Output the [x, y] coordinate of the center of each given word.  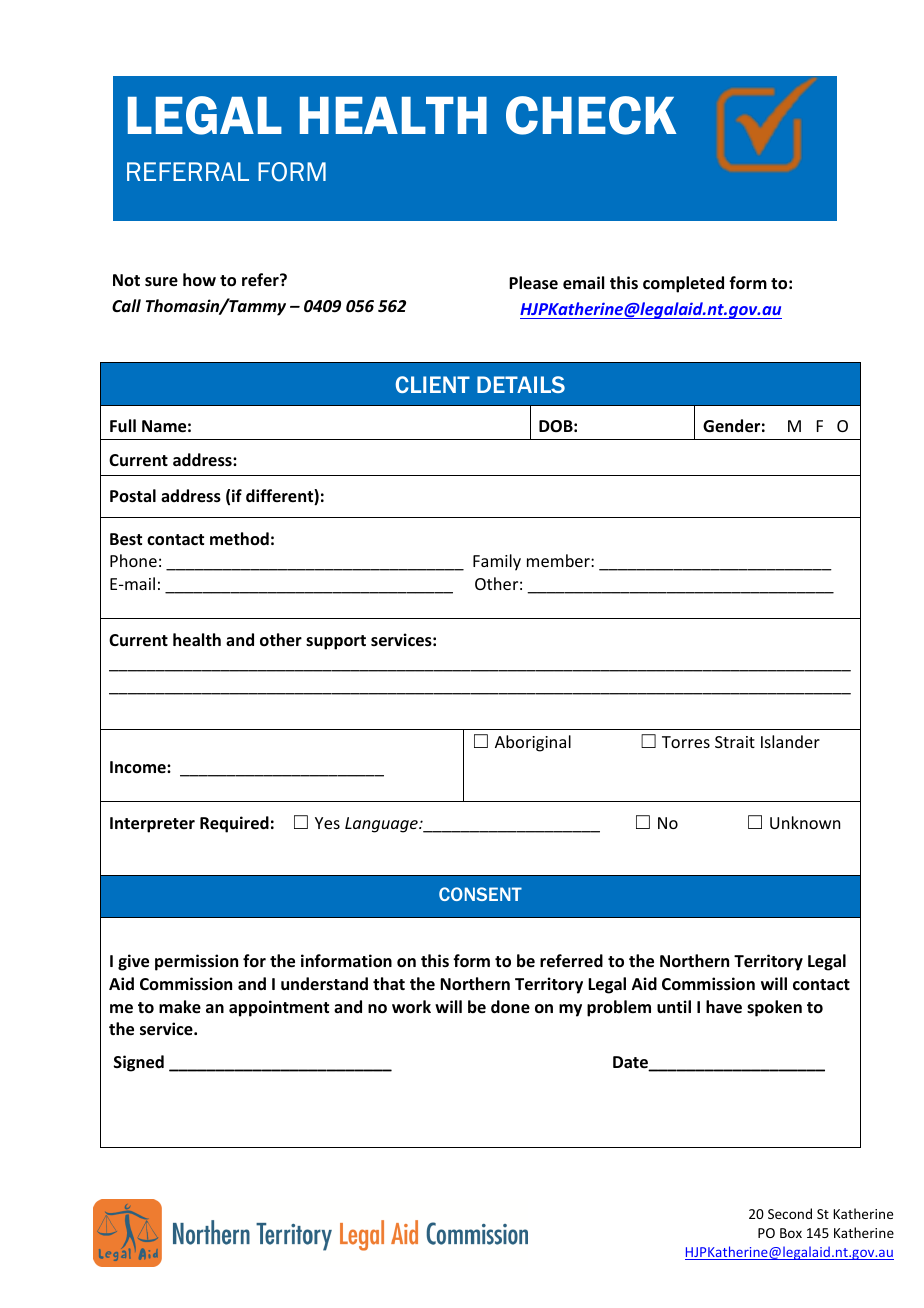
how [199, 279]
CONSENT [480, 894]
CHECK [591, 115]
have [724, 1007]
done [510, 1007]
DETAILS [521, 384]
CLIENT [433, 384]
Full [123, 426]
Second [790, 1213]
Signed [139, 1063]
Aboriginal [533, 743]
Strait [735, 742]
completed [683, 284]
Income [139, 767]
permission [196, 962]
